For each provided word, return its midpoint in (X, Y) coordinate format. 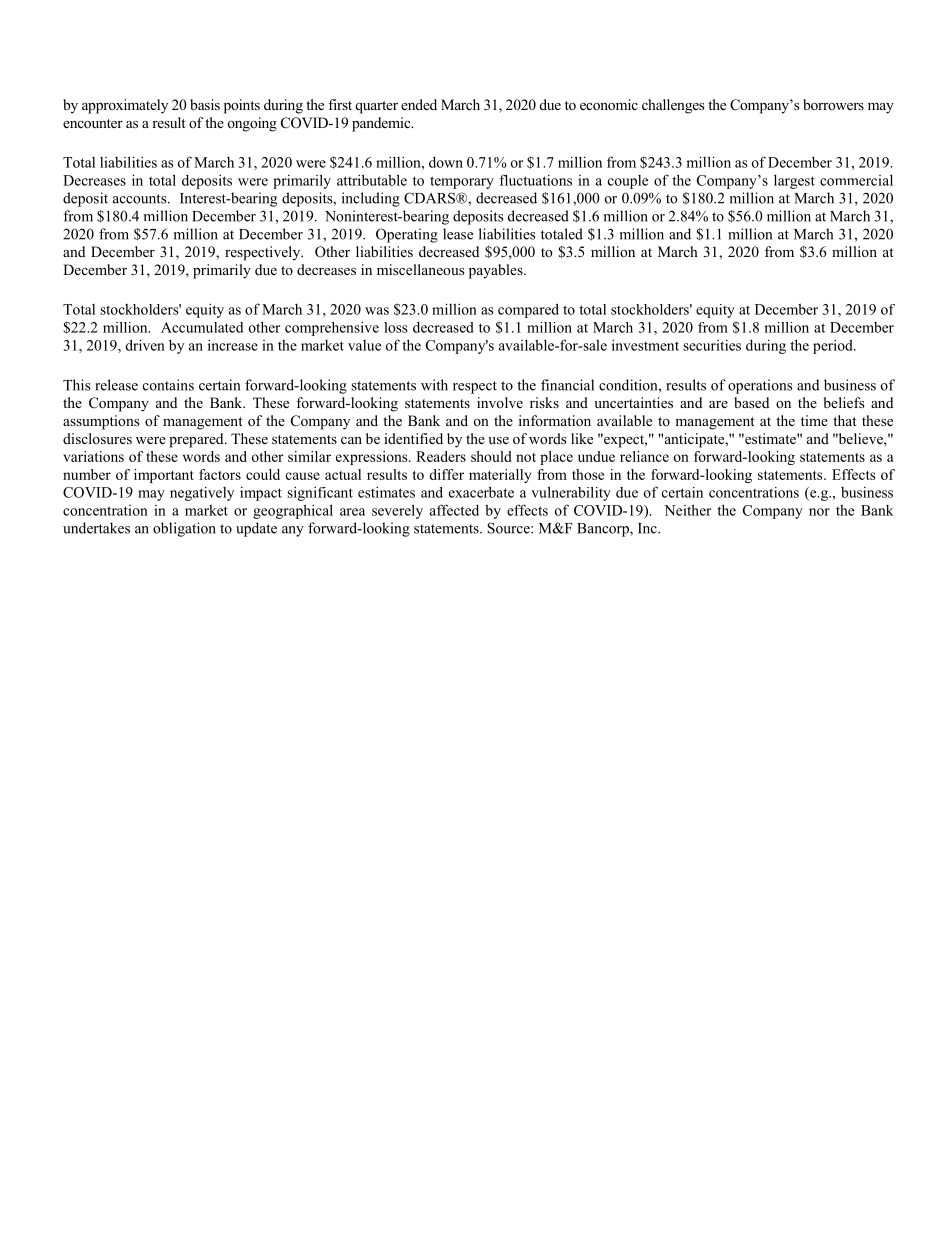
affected (454, 510)
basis (205, 104)
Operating (407, 235)
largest (794, 181)
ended (419, 104)
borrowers (833, 104)
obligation (184, 529)
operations (760, 386)
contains (168, 385)
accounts (141, 199)
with (434, 385)
